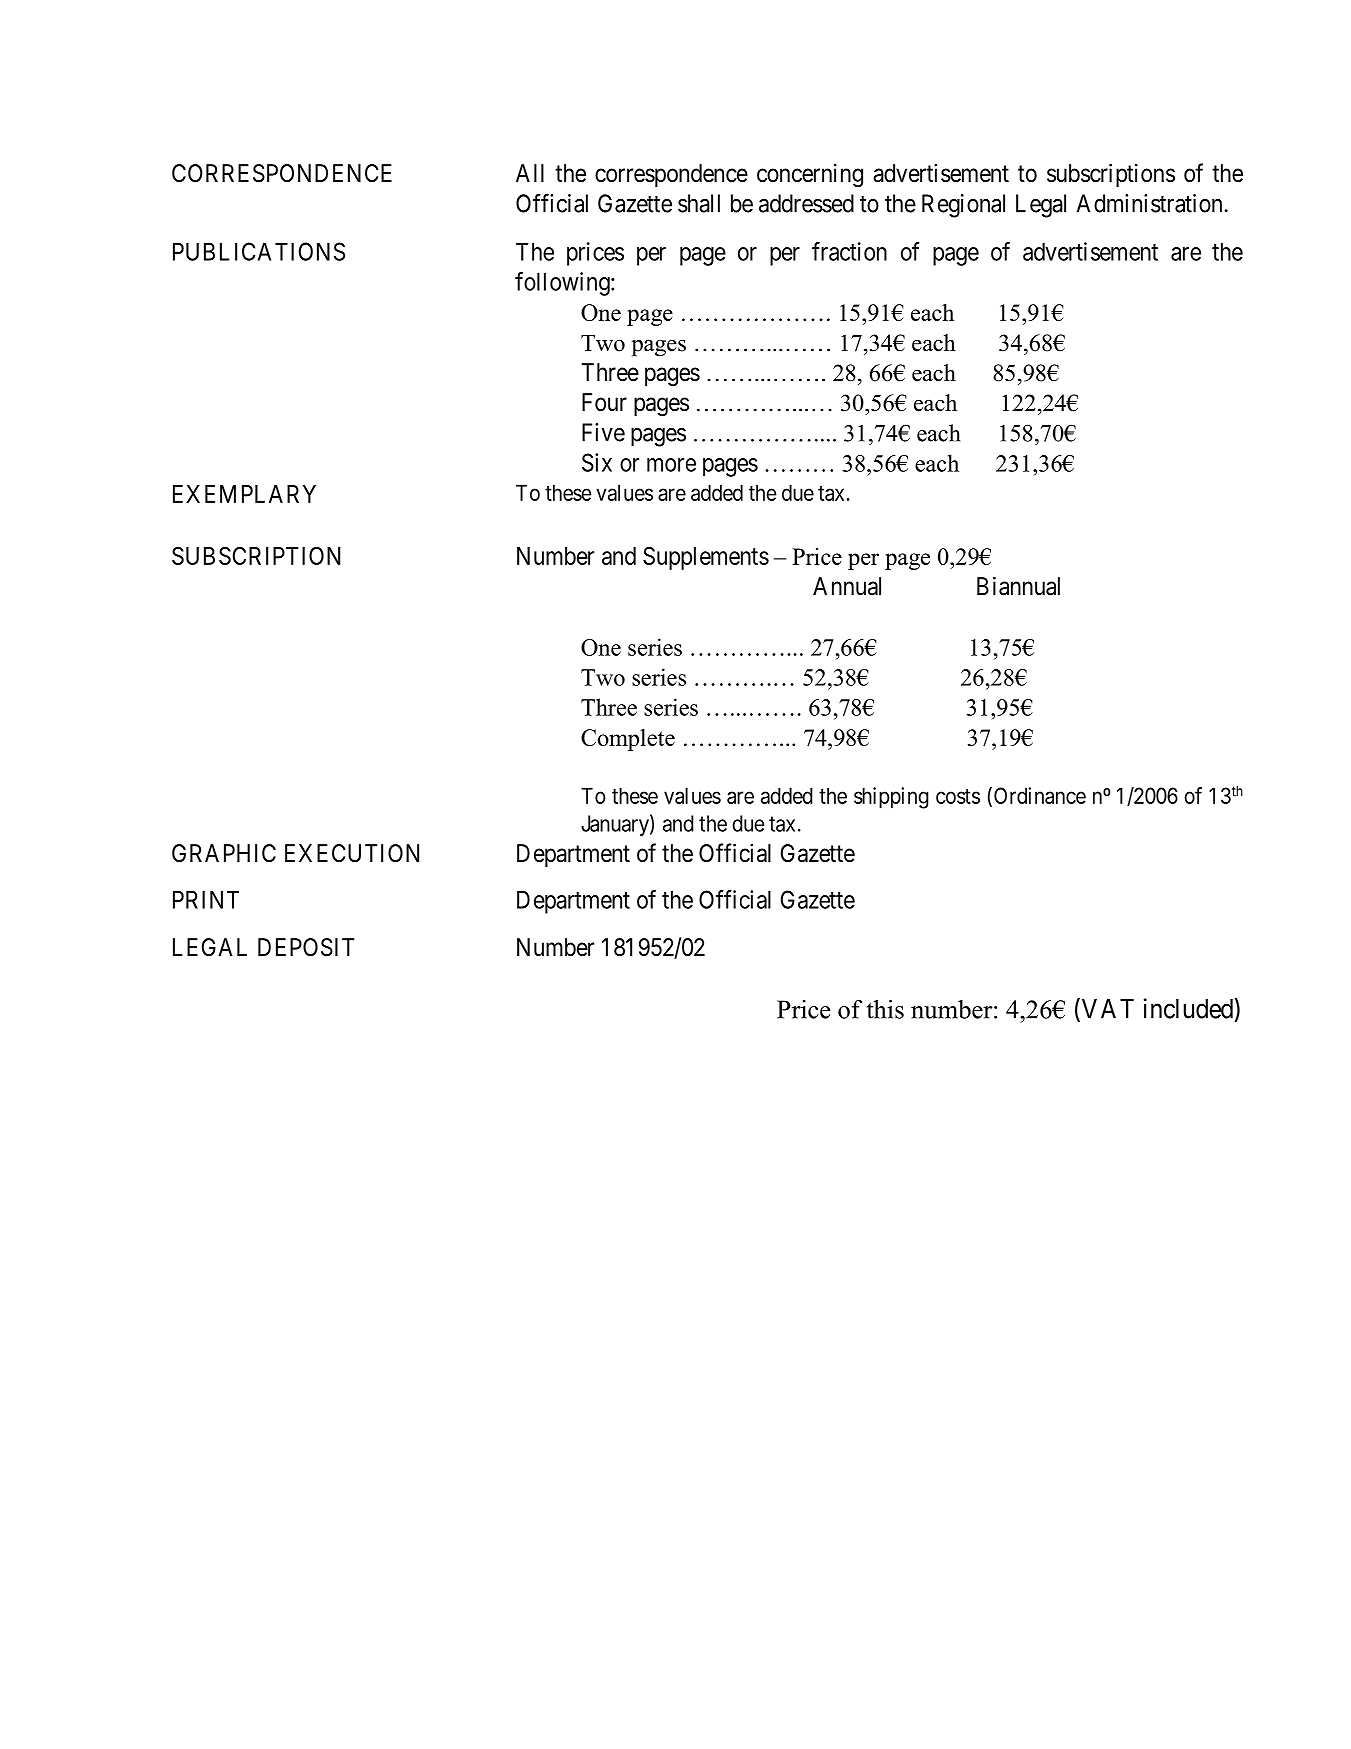 Image resolution: width=1351 pixels, height=1749 pixels. I want to click on PUBLICATIONS, so click(259, 251).
